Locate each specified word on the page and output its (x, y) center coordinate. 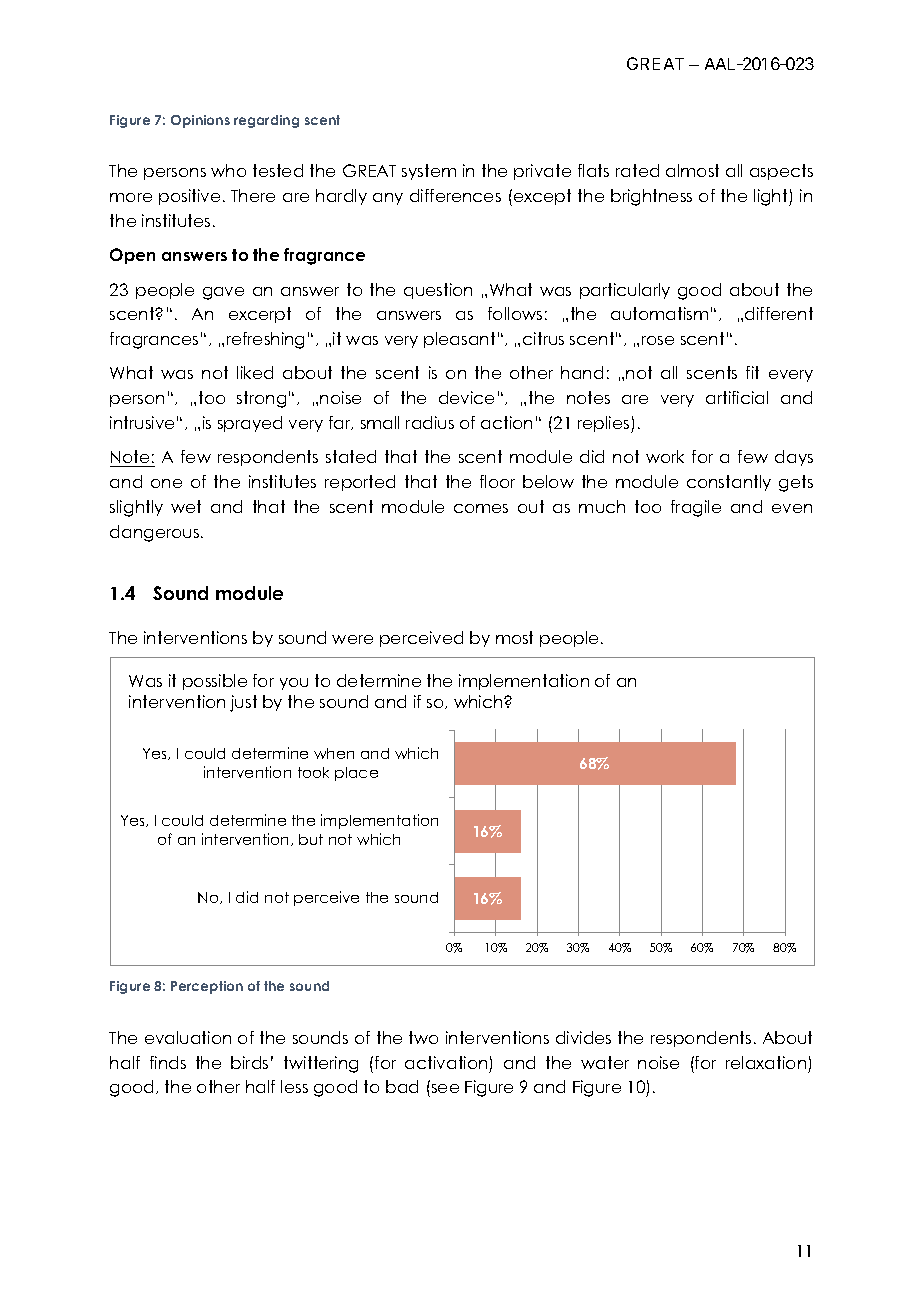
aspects (781, 172)
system (429, 172)
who (228, 170)
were (352, 639)
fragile (696, 508)
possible (215, 682)
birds (249, 1062)
